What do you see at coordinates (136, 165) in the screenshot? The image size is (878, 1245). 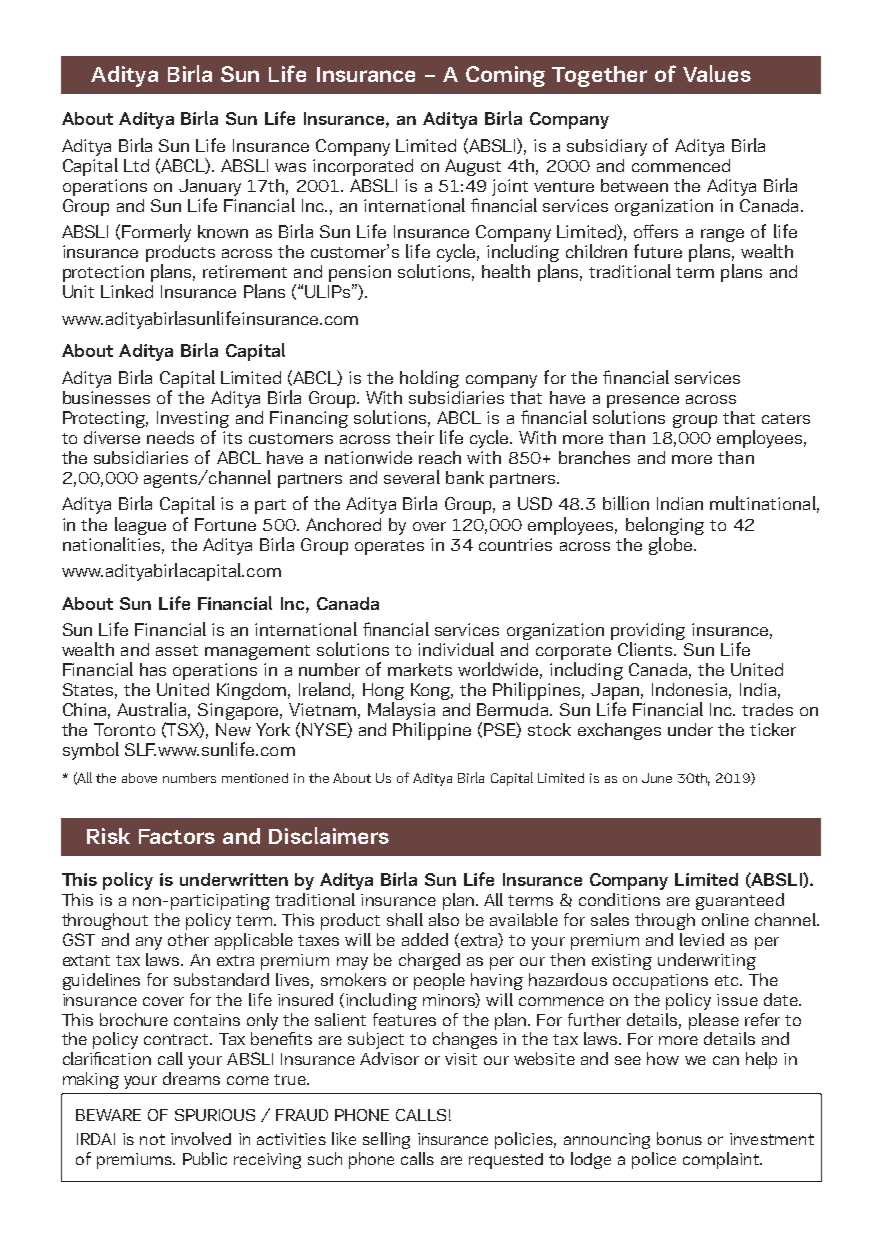 I see `Ltd` at bounding box center [136, 165].
